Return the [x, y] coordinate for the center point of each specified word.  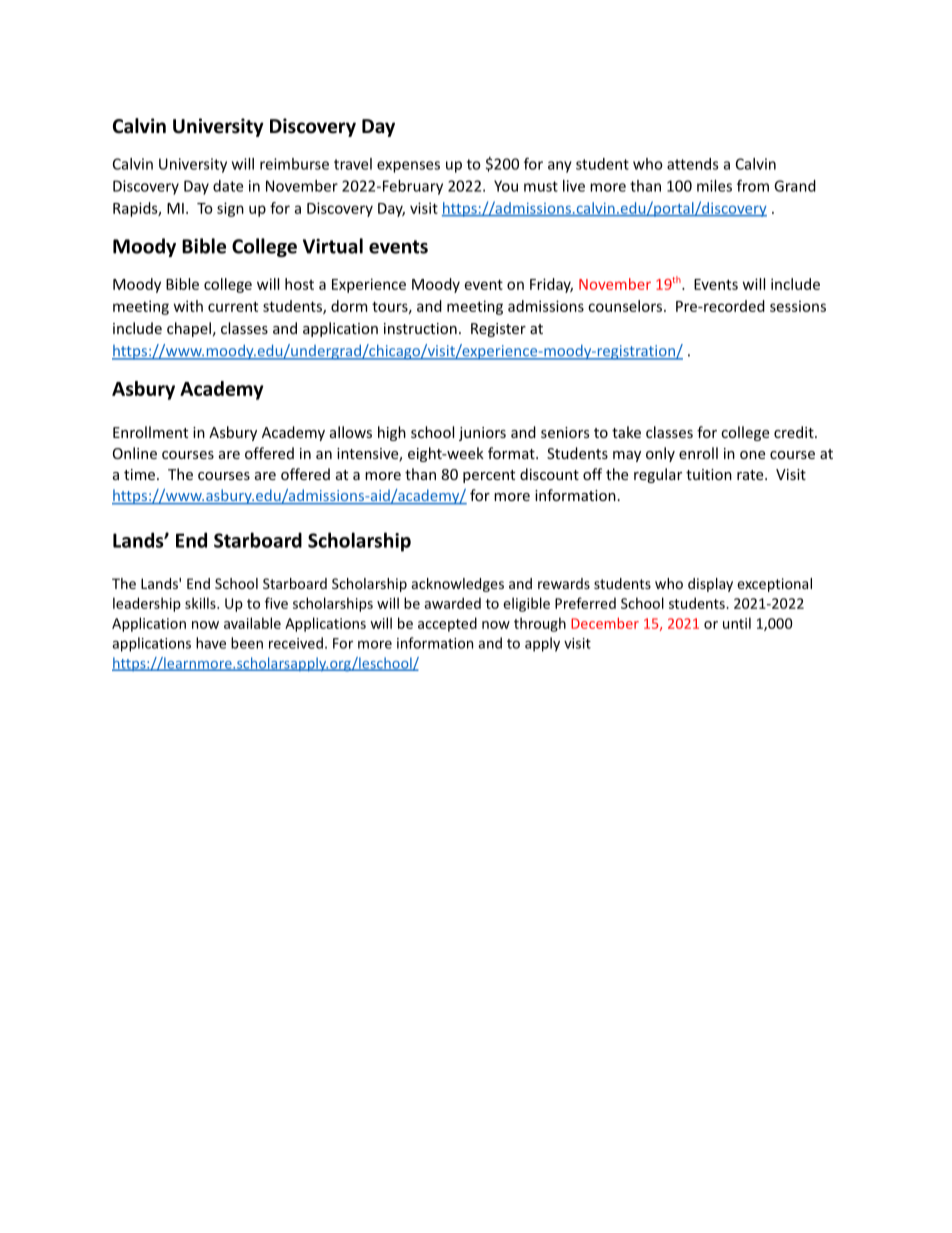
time [141, 474]
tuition [709, 474]
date [228, 186]
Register [498, 330]
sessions [798, 306]
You [506, 186]
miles [714, 186]
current [233, 306]
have [211, 643]
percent [489, 476]
